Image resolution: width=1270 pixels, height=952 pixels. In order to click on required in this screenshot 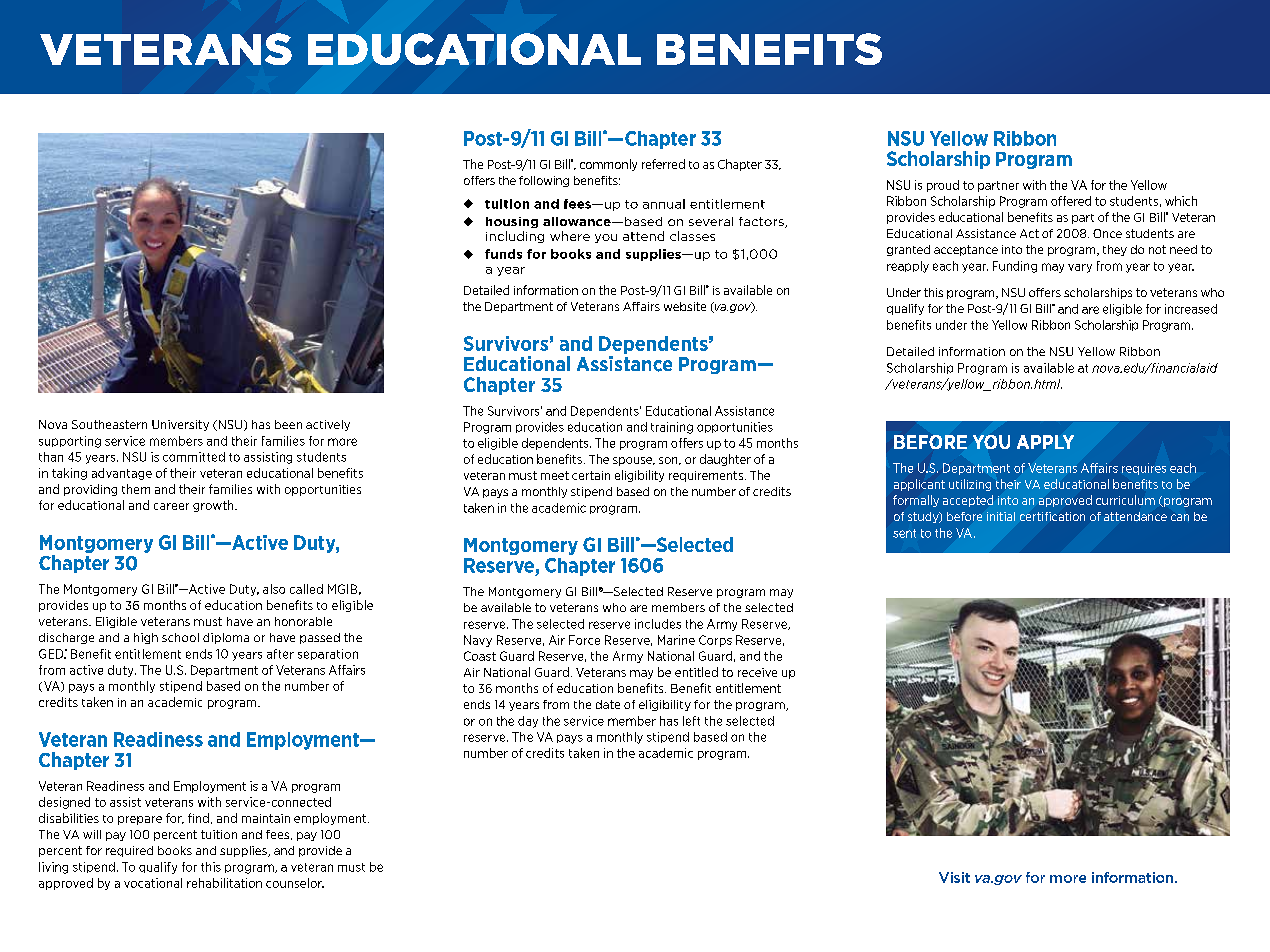, I will do `click(129, 851)`.
